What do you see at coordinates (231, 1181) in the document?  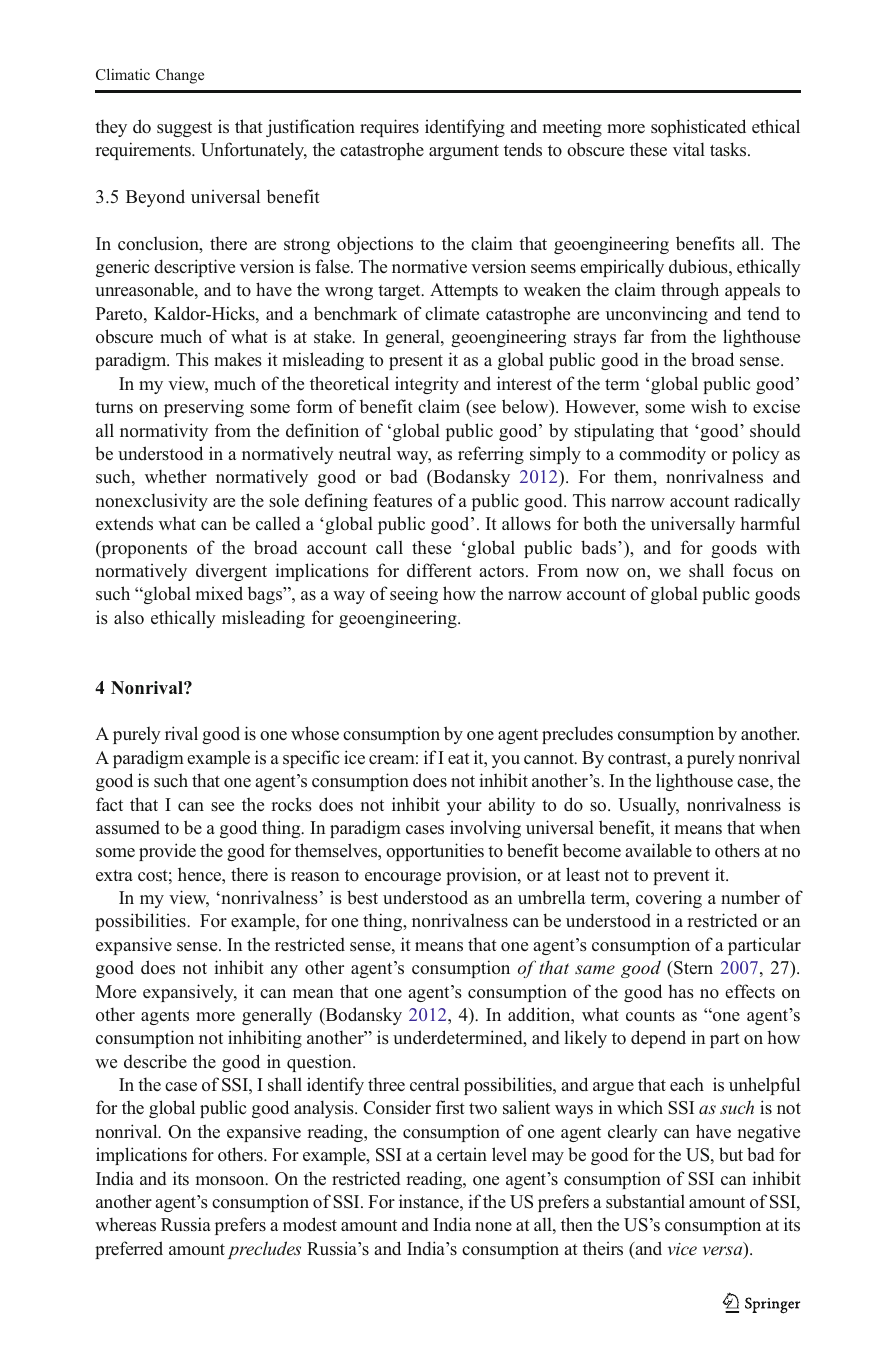 I see `monsoon` at bounding box center [231, 1181].
